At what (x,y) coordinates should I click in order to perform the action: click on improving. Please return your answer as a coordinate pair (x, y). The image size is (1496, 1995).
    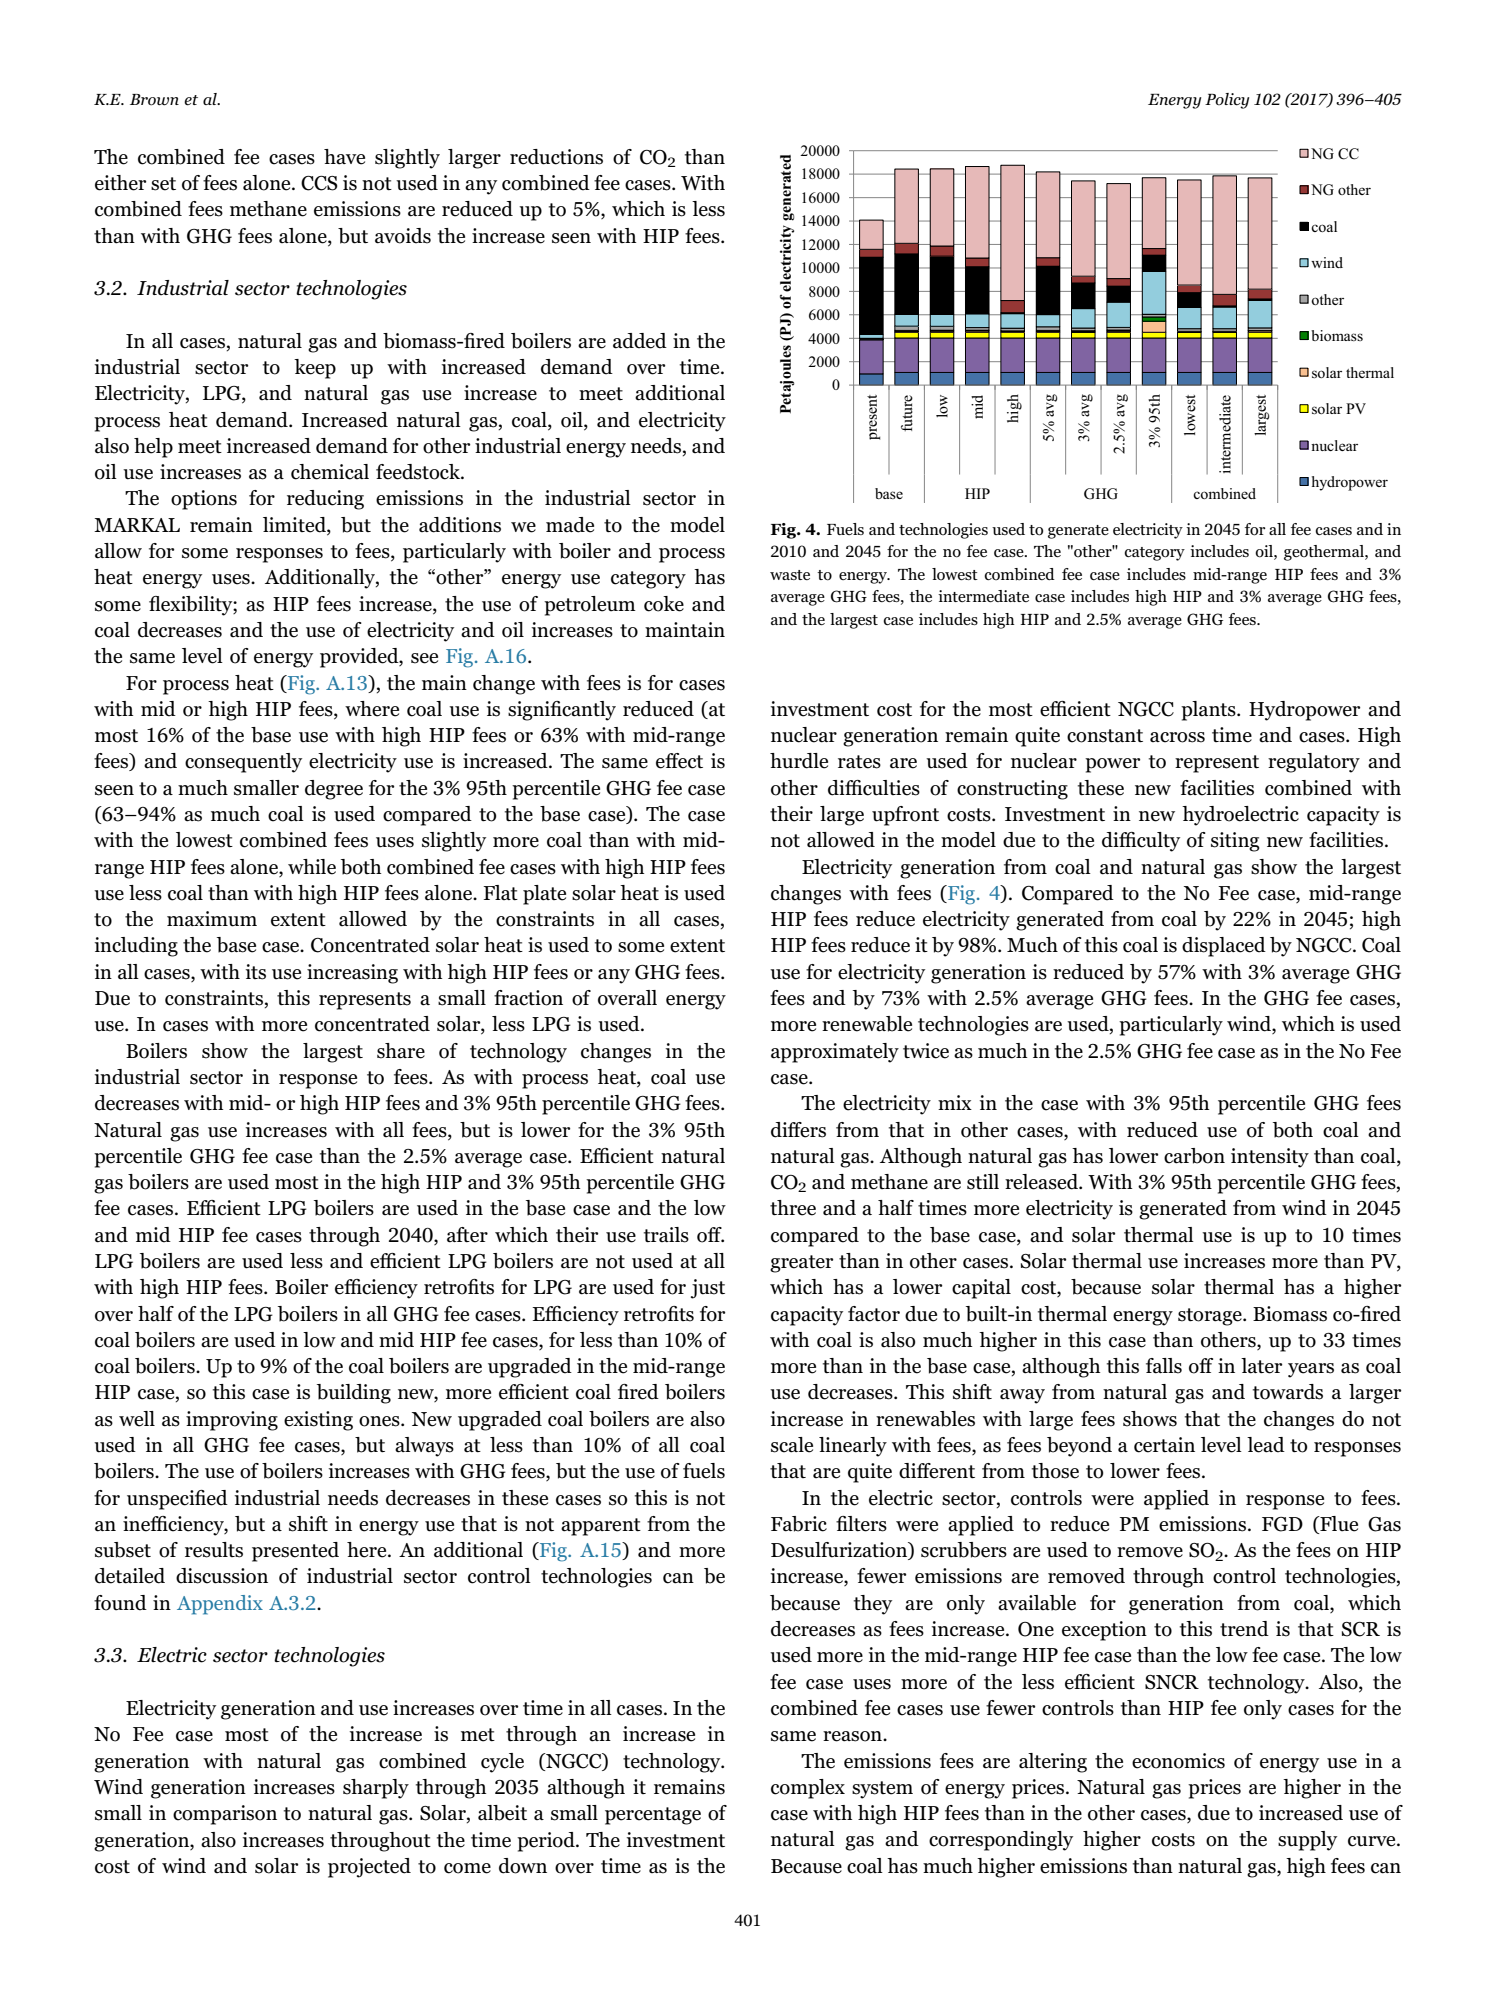
    Looking at the image, I should click on (232, 1421).
